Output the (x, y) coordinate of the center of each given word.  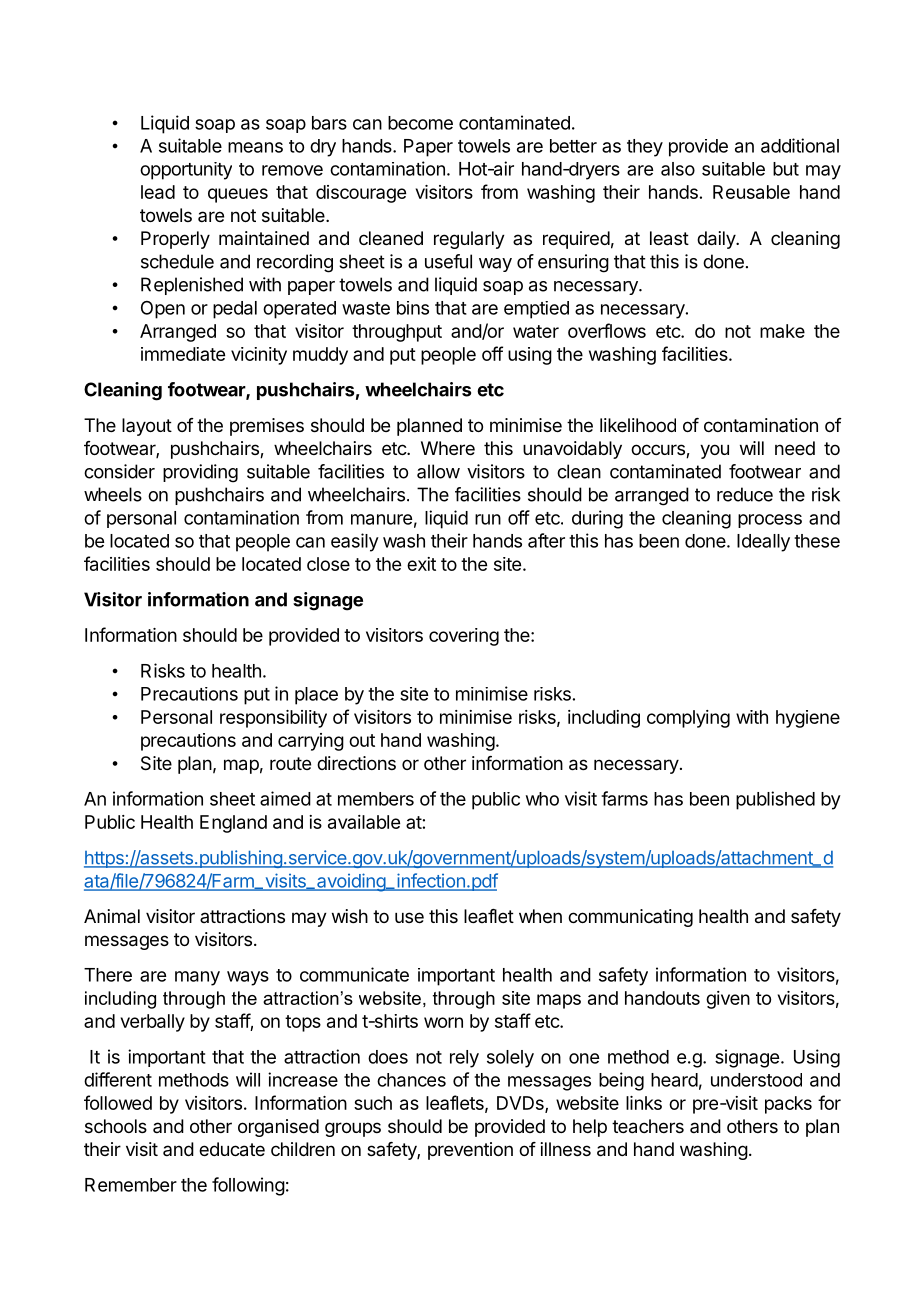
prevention (470, 1151)
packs (788, 1105)
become (420, 123)
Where (448, 448)
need (795, 448)
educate (232, 1149)
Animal (112, 916)
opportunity (186, 171)
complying (688, 719)
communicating (630, 918)
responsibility (273, 719)
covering (464, 637)
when (540, 916)
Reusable (751, 192)
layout (147, 427)
